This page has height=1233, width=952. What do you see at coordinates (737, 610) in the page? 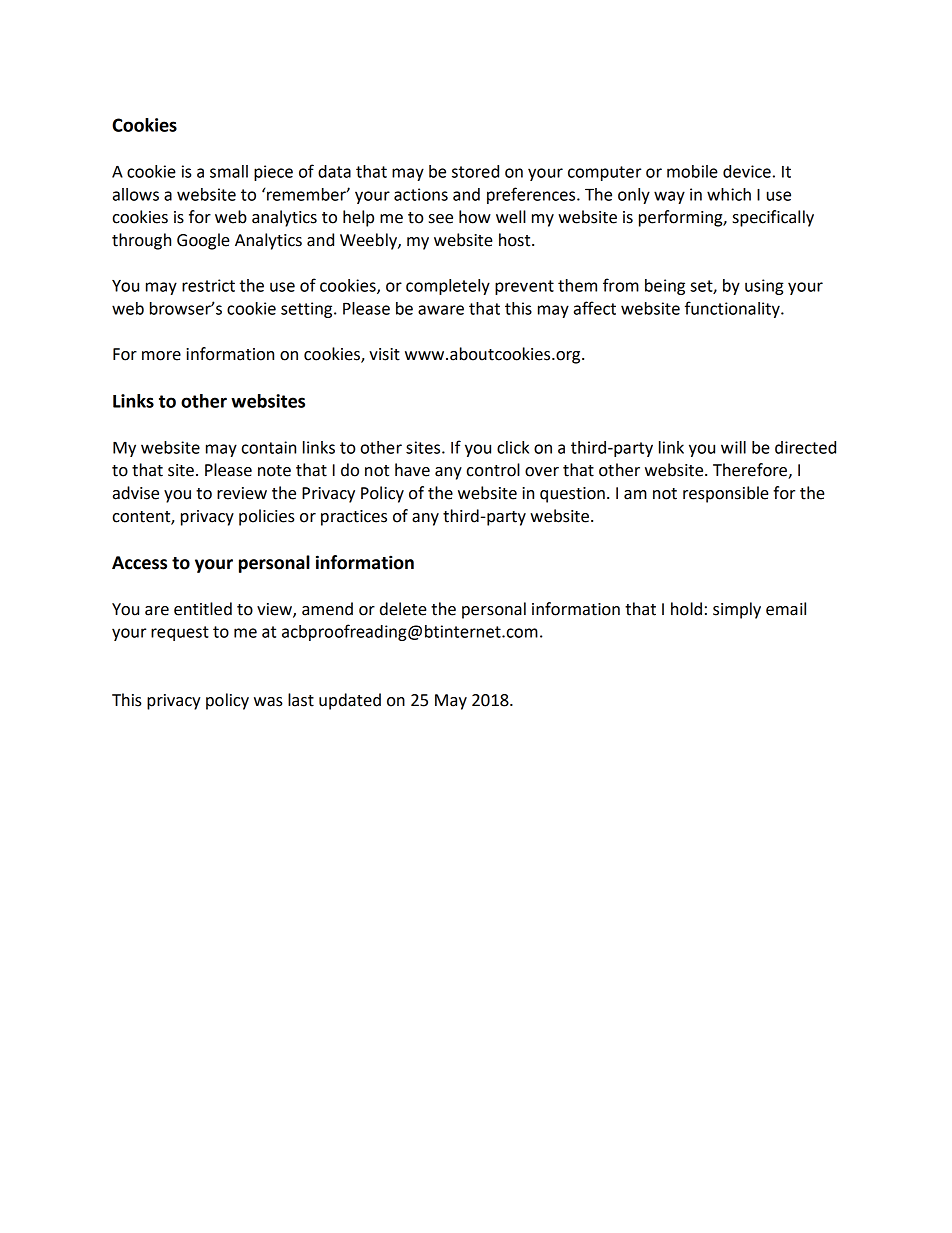
I see `simply` at bounding box center [737, 610].
